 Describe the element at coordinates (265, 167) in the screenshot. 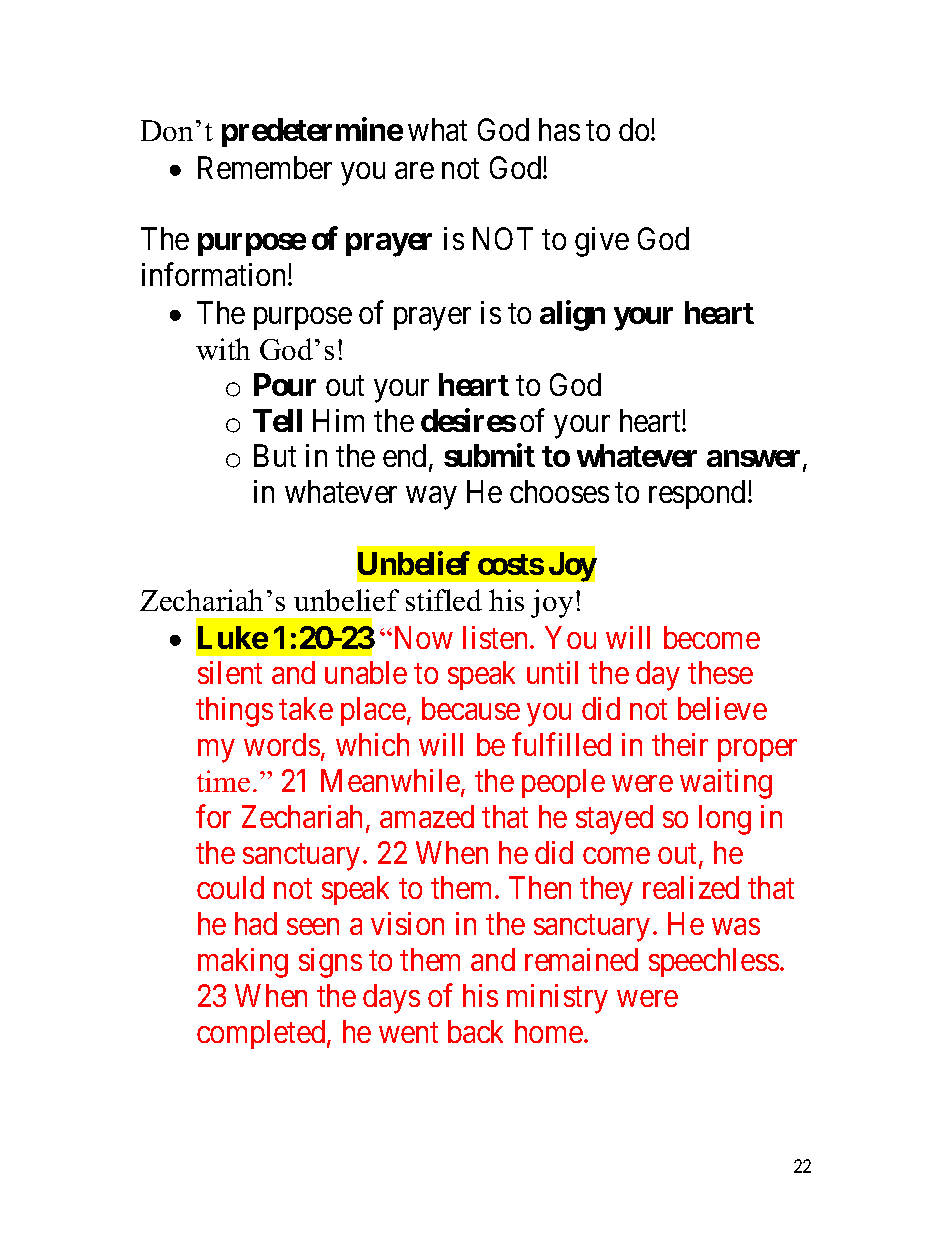

I see `Remember` at that location.
